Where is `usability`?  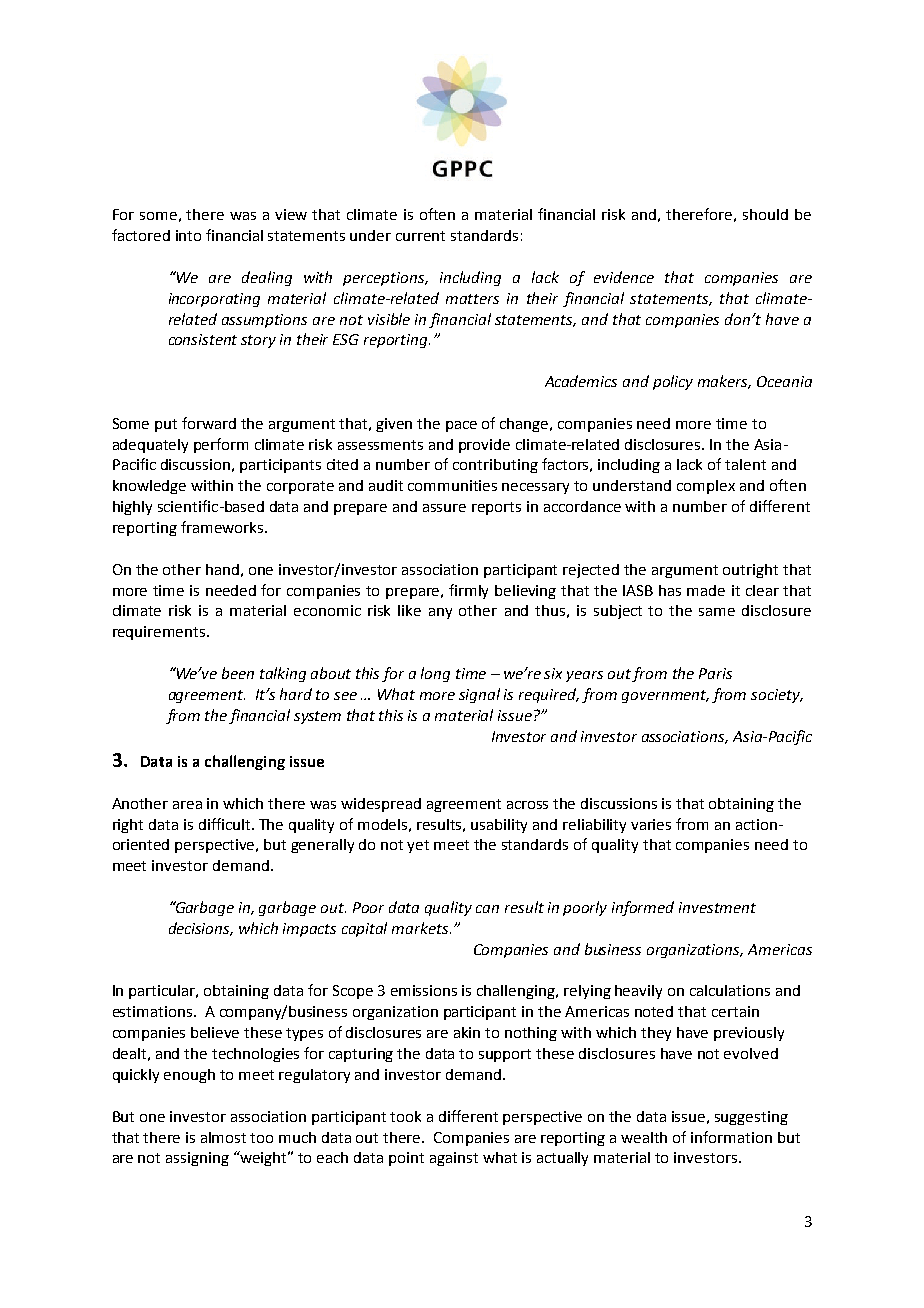 usability is located at coordinates (499, 826).
